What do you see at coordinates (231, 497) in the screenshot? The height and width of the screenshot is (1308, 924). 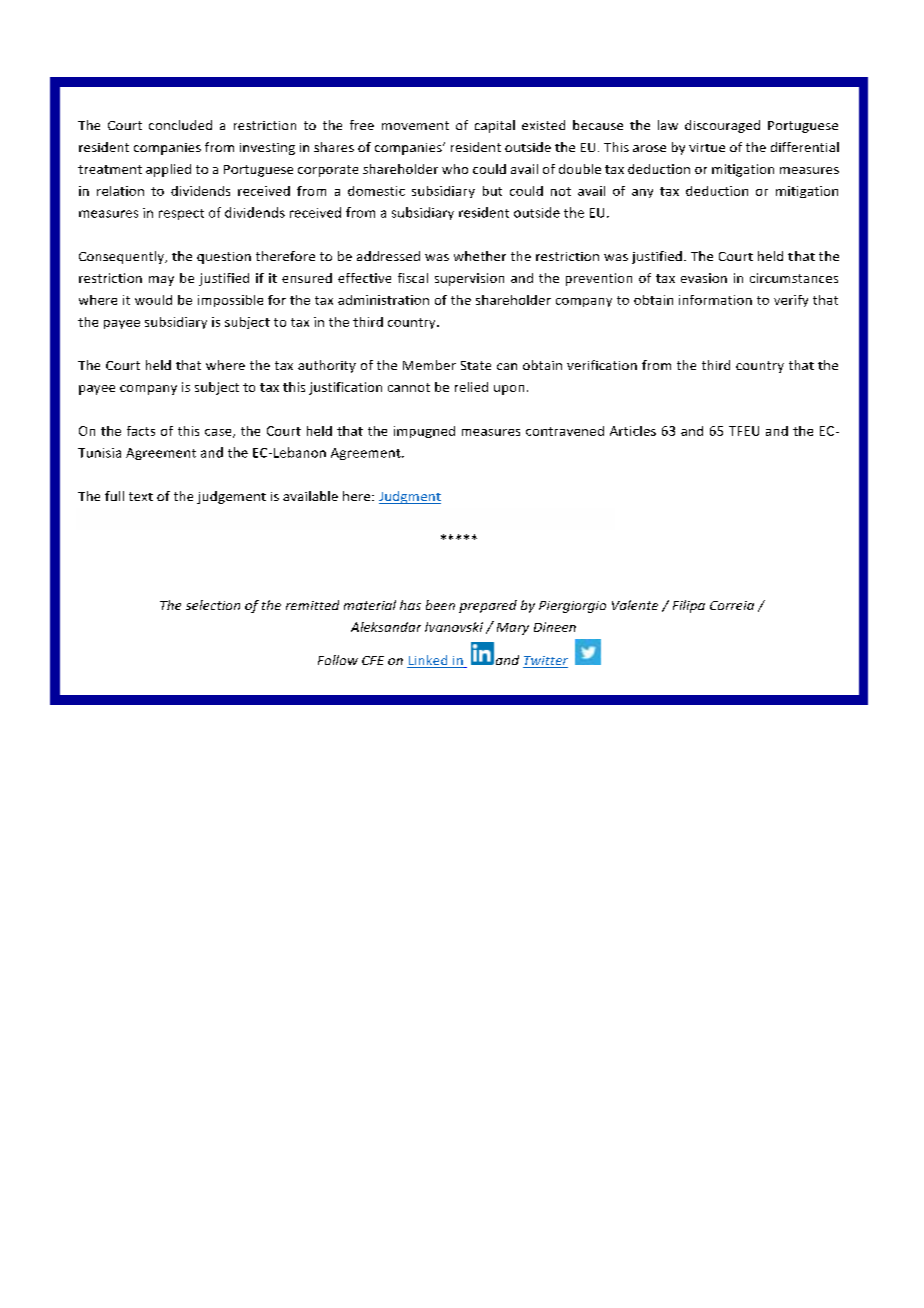 I see `judgement` at bounding box center [231, 497].
